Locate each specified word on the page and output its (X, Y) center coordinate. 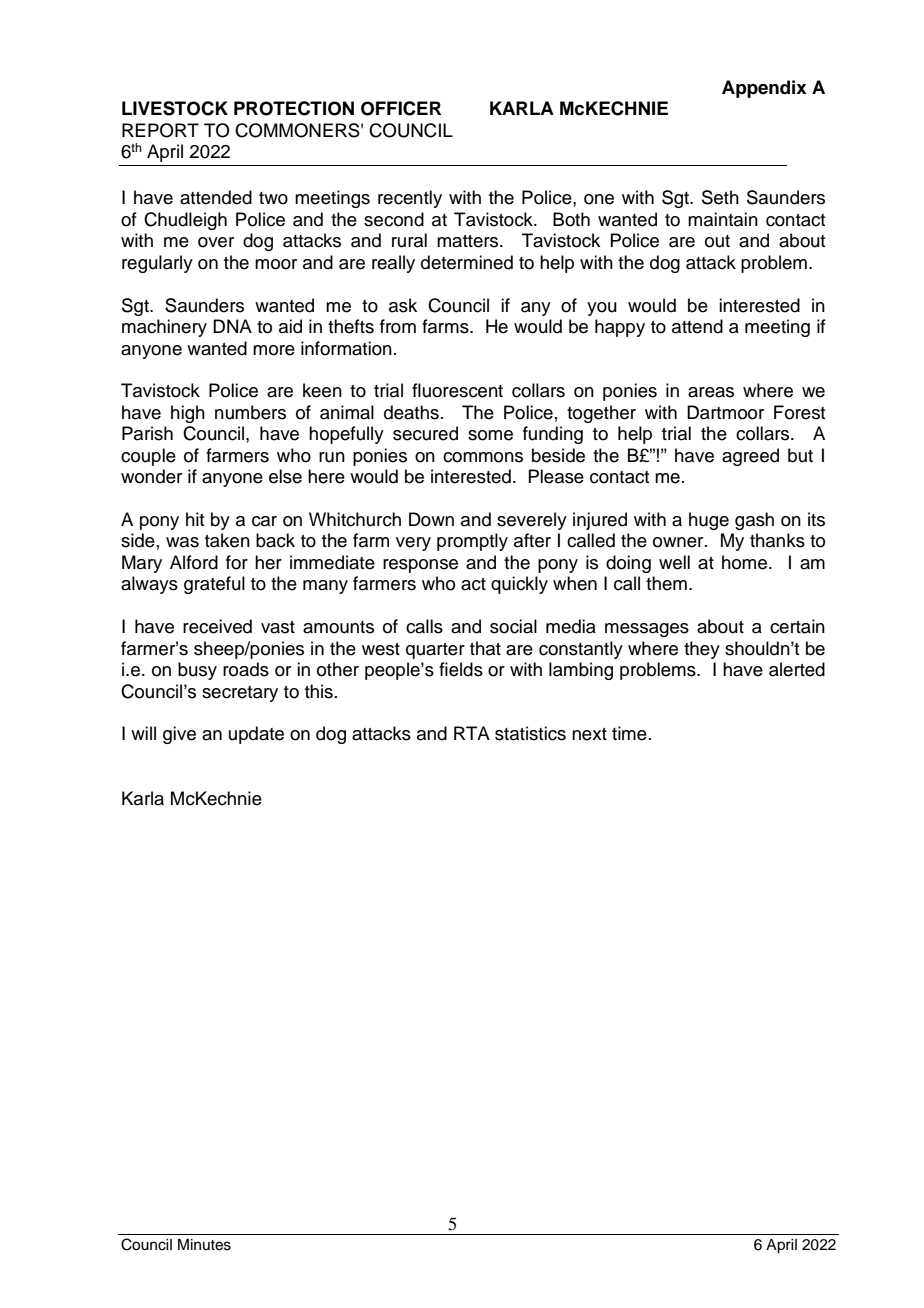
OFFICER (401, 108)
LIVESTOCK (175, 108)
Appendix (764, 89)
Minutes (204, 1245)
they (702, 650)
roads (246, 669)
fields (461, 669)
